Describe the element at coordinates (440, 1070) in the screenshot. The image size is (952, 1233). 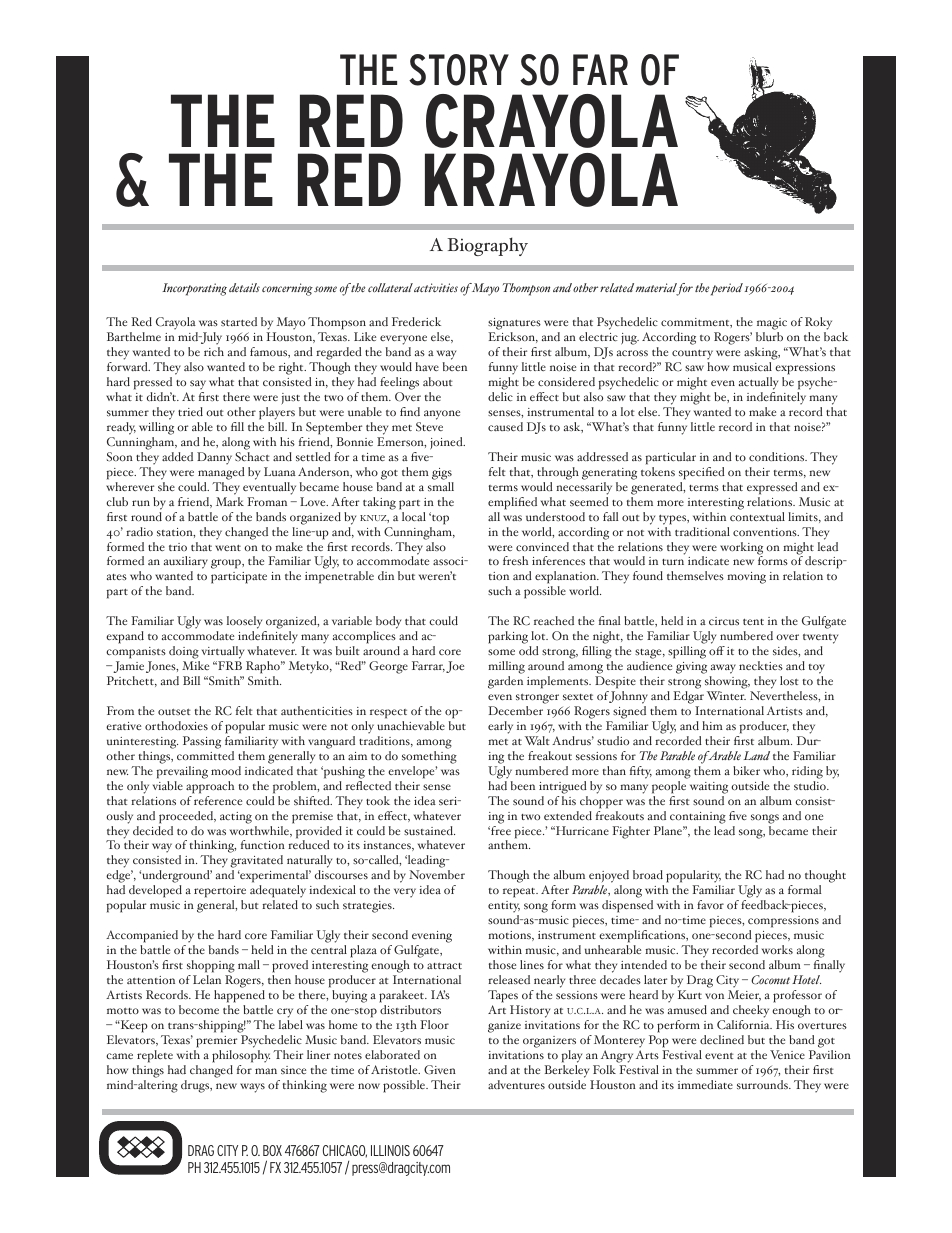
I see `Given` at that location.
